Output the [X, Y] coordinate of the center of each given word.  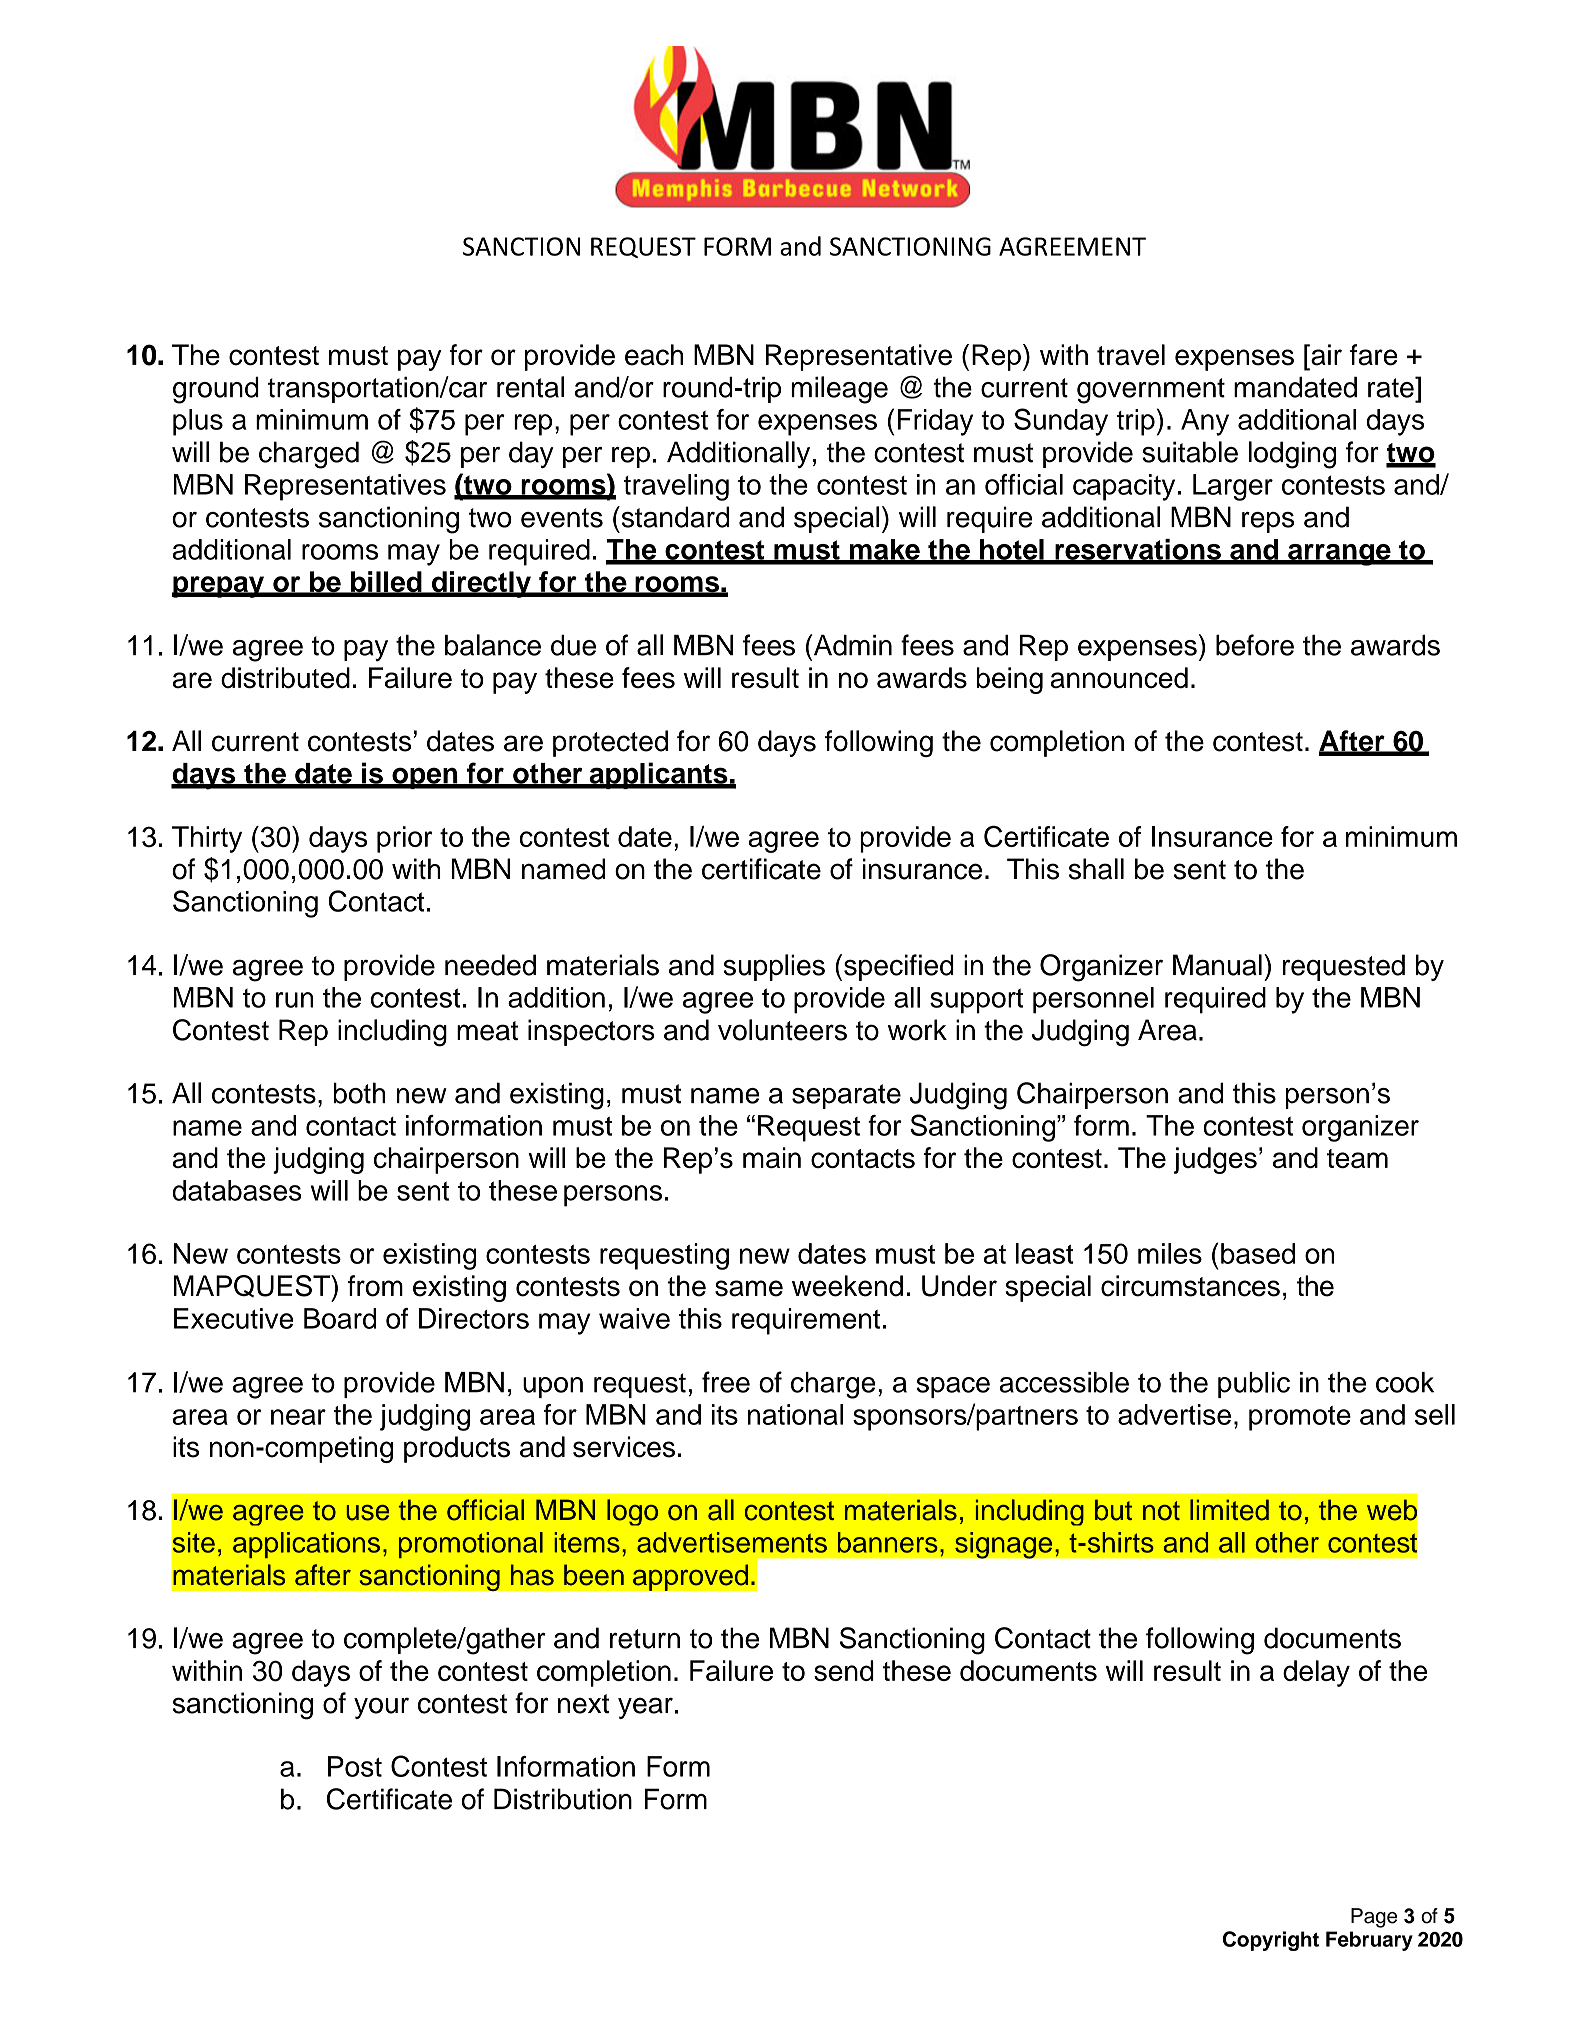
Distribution [563, 1799]
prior [405, 839]
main [772, 1157]
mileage [839, 390]
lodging [1292, 455]
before [1255, 645]
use [367, 1513]
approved [690, 1577]
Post [355, 1766]
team [1357, 1158]
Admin [851, 645]
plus [198, 422]
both [359, 1093]
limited [1229, 1510]
